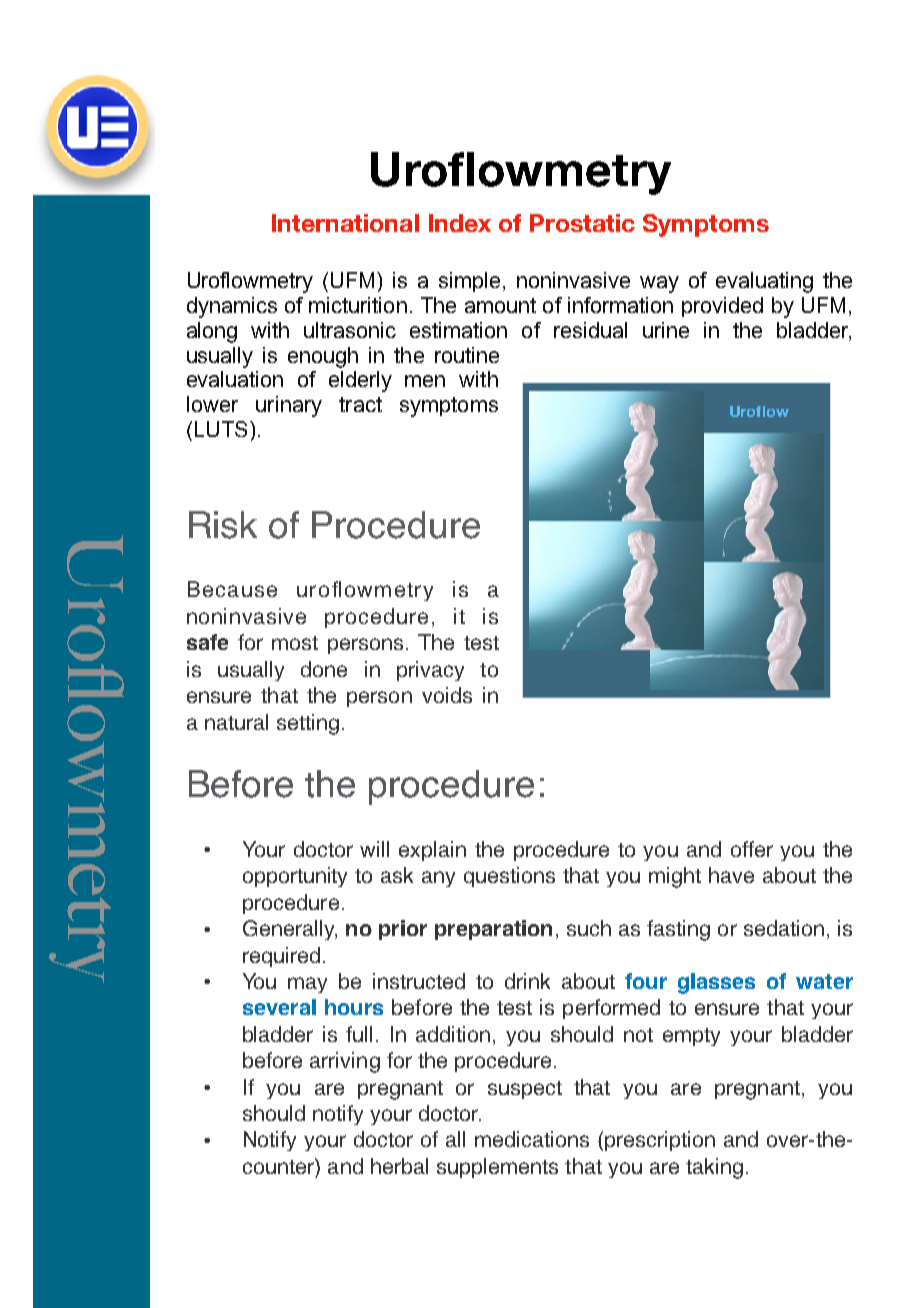 The image size is (924, 1308). What do you see at coordinates (447, 695) in the screenshot?
I see `voids` at bounding box center [447, 695].
